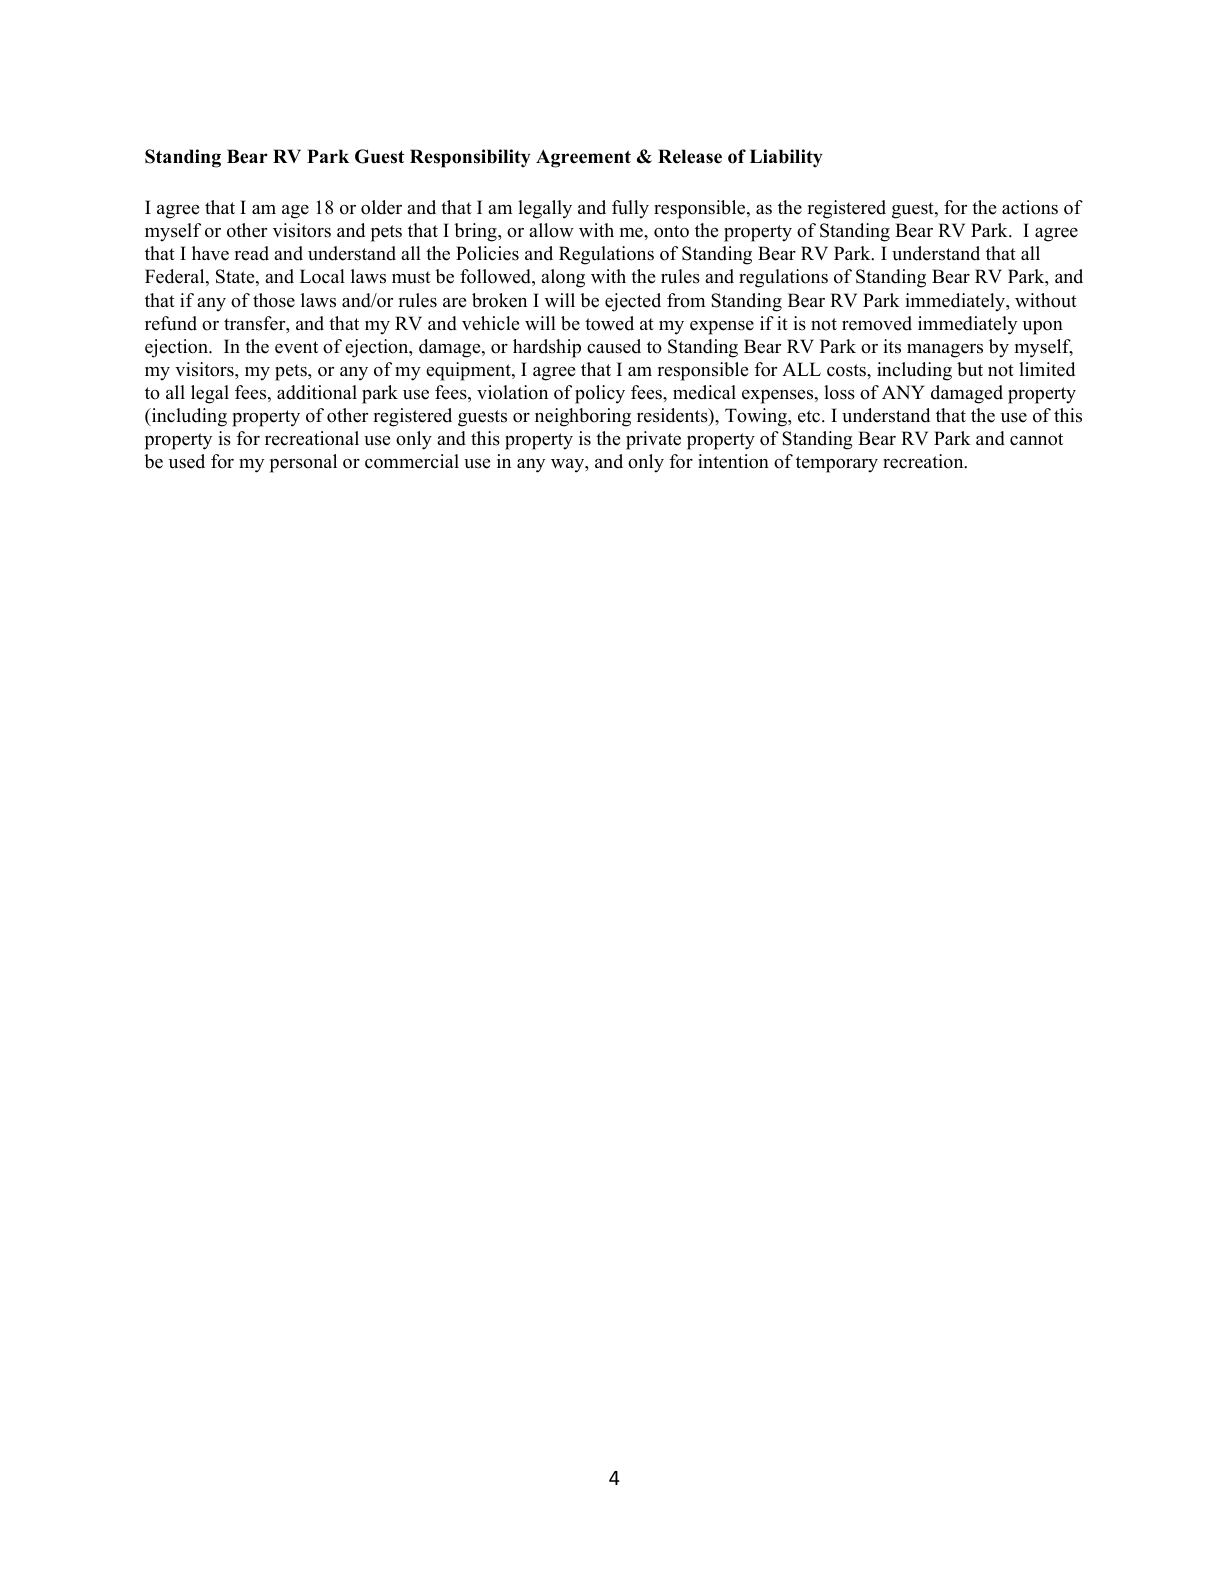 This screenshot has width=1229, height=1591. Describe the element at coordinates (470, 158) in the screenshot. I see `Responsibility` at that location.
